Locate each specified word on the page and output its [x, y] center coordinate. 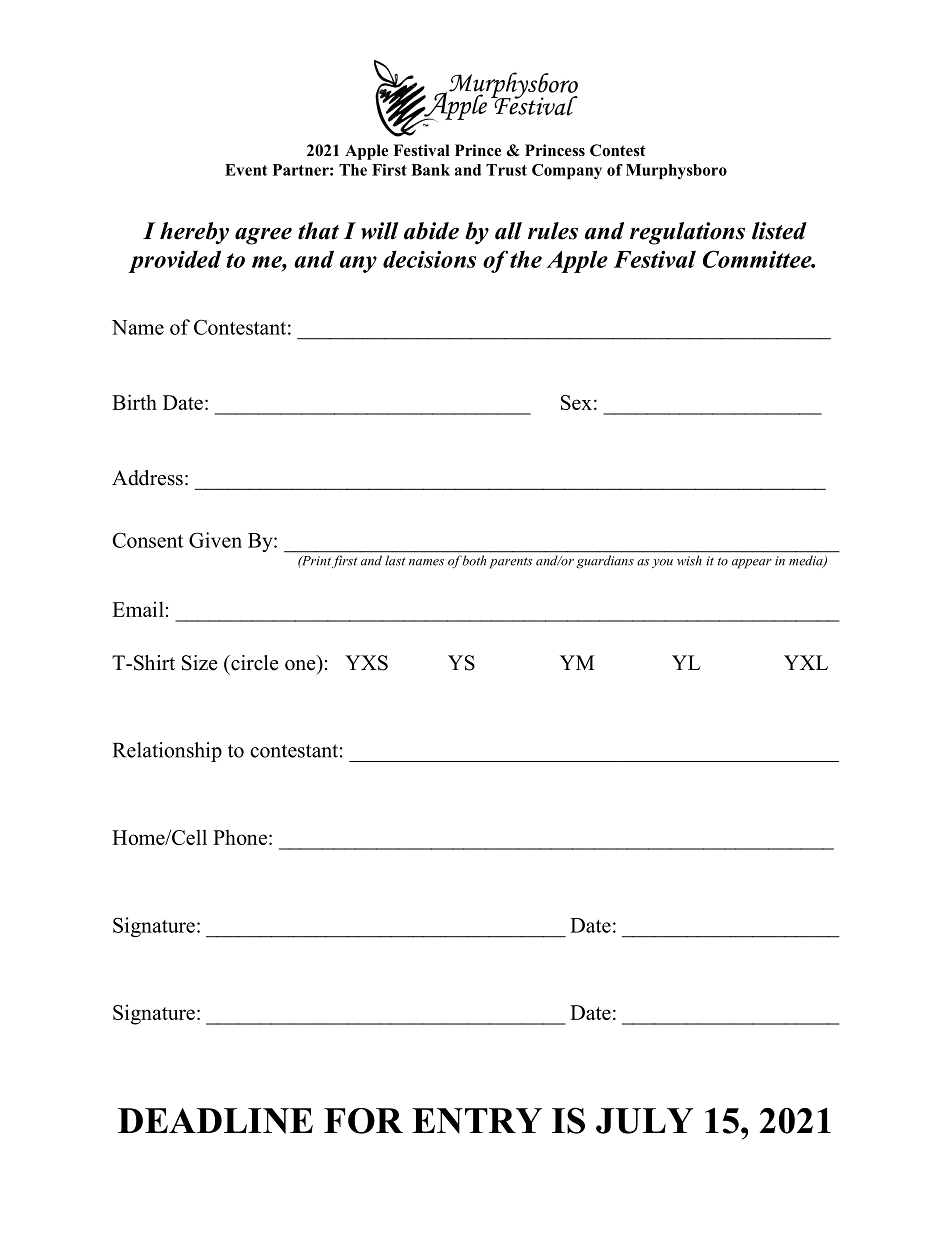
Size [200, 663]
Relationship [167, 752]
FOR [363, 1121]
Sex [576, 402]
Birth [134, 402]
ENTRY [477, 1121]
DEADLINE [215, 1121]
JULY [644, 1121]
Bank [430, 170]
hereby [194, 233]
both [474, 560]
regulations [687, 233]
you [662, 563]
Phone [240, 837]
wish [689, 560]
